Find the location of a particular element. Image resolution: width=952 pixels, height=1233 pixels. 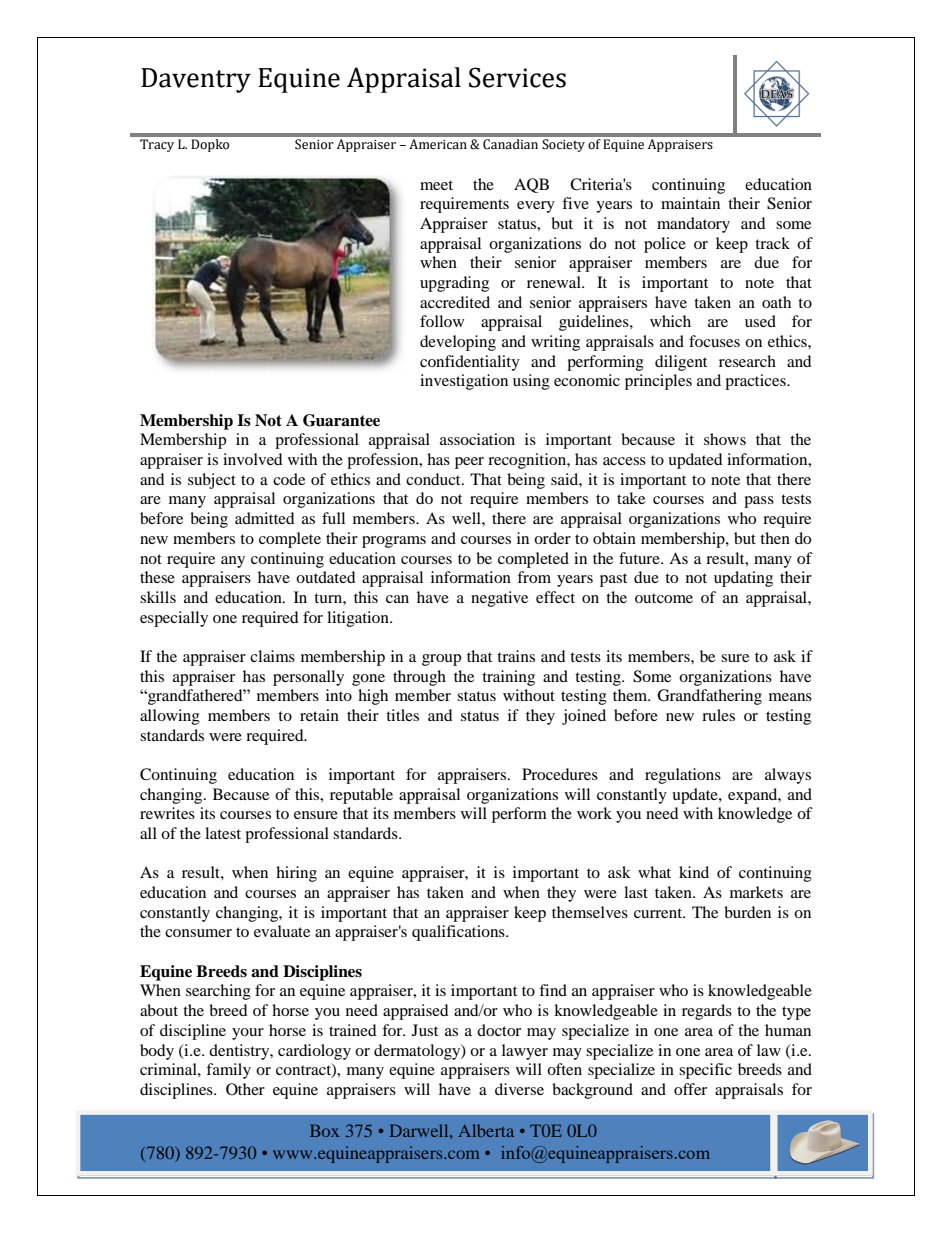

qualifications is located at coordinates (459, 933).
